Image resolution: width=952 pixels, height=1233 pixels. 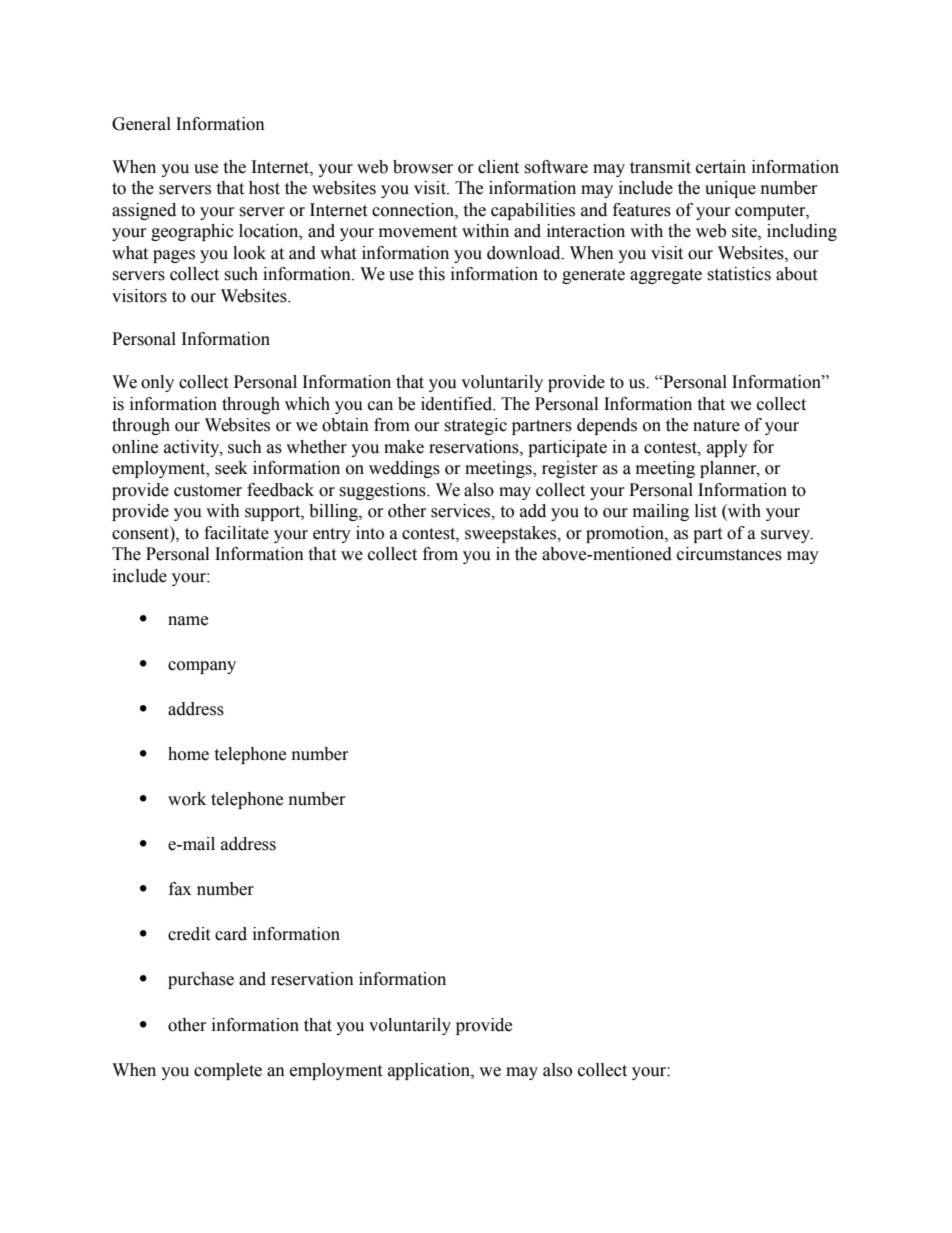 I want to click on circumstances, so click(x=729, y=554).
